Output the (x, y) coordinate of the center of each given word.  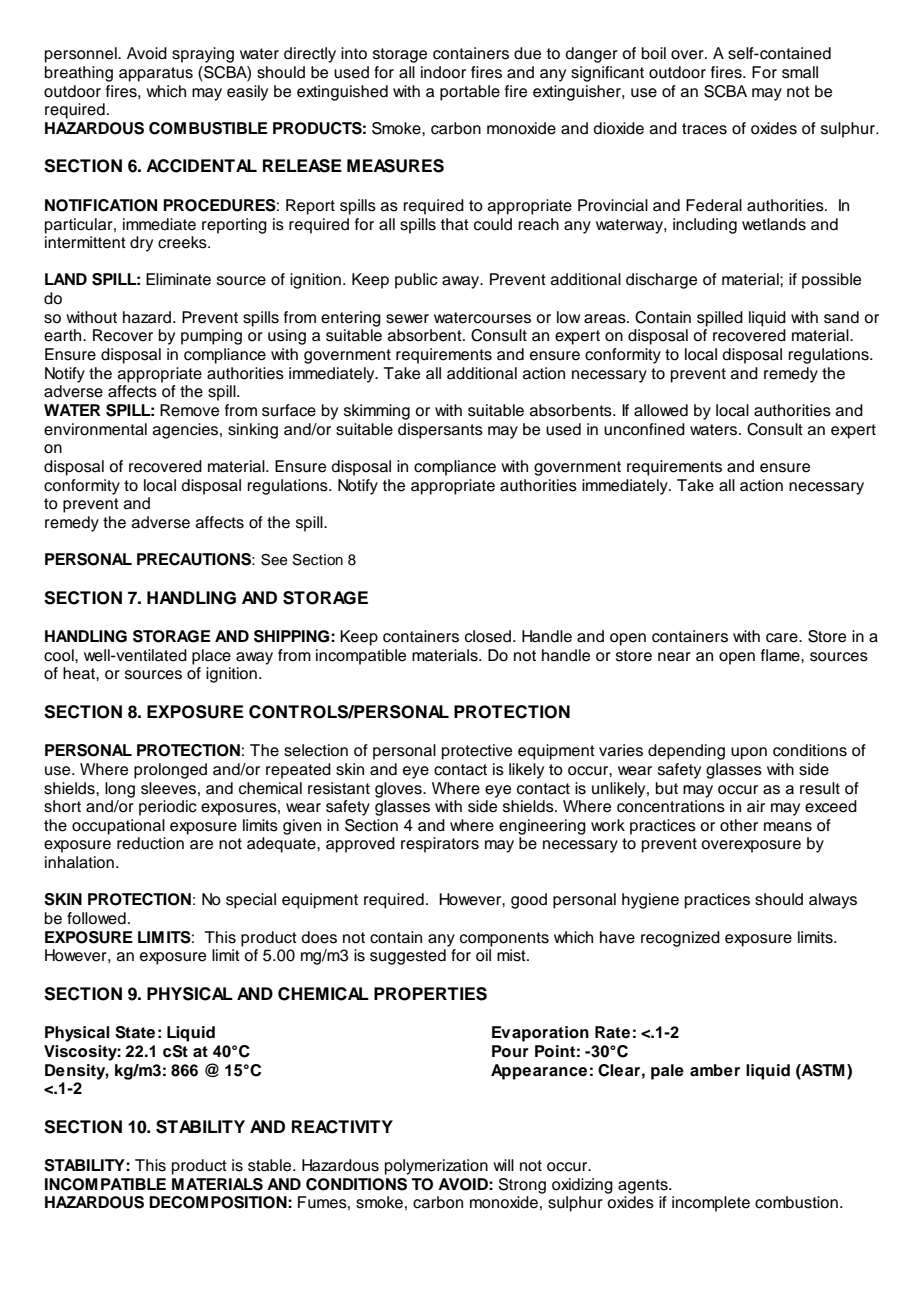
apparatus (156, 74)
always (833, 901)
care (783, 638)
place (211, 657)
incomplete (711, 1204)
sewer (407, 319)
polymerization (436, 1167)
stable (271, 1165)
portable (470, 93)
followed (96, 918)
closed (488, 636)
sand (841, 317)
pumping (211, 337)
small (800, 72)
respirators (440, 845)
